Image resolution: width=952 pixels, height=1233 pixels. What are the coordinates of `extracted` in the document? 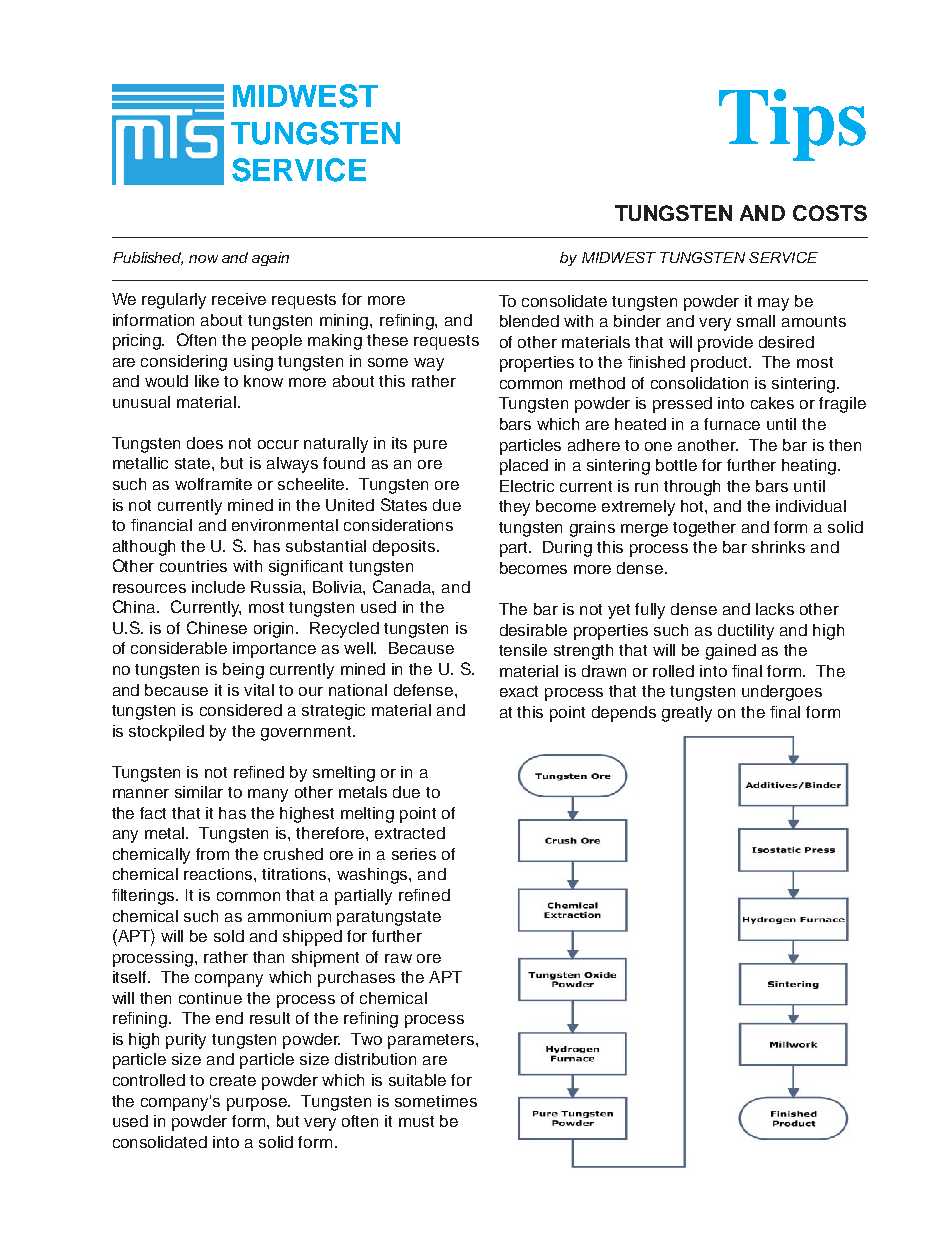 It's located at (410, 833).
